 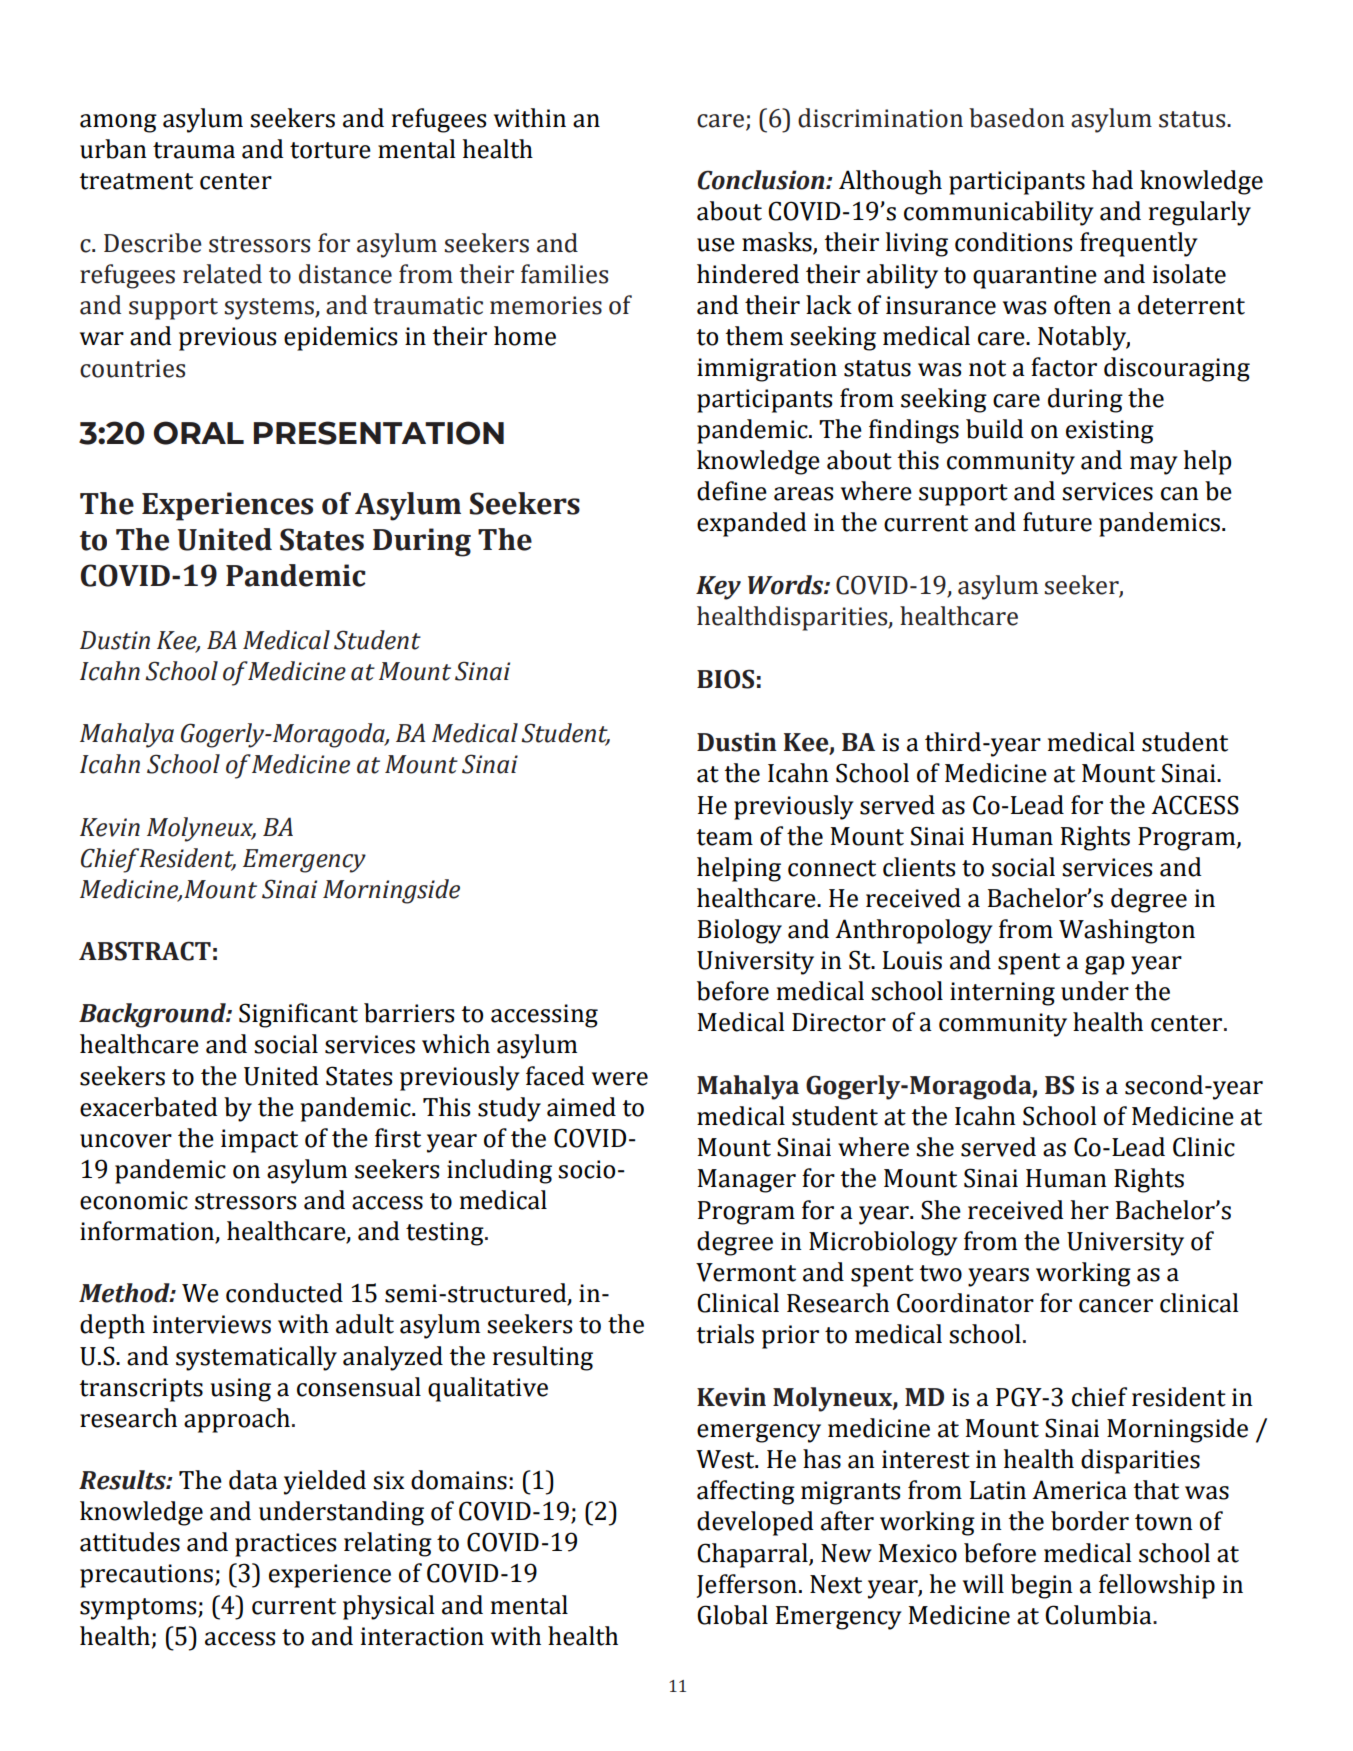 What do you see at coordinates (285, 1545) in the screenshot?
I see `practices` at bounding box center [285, 1545].
